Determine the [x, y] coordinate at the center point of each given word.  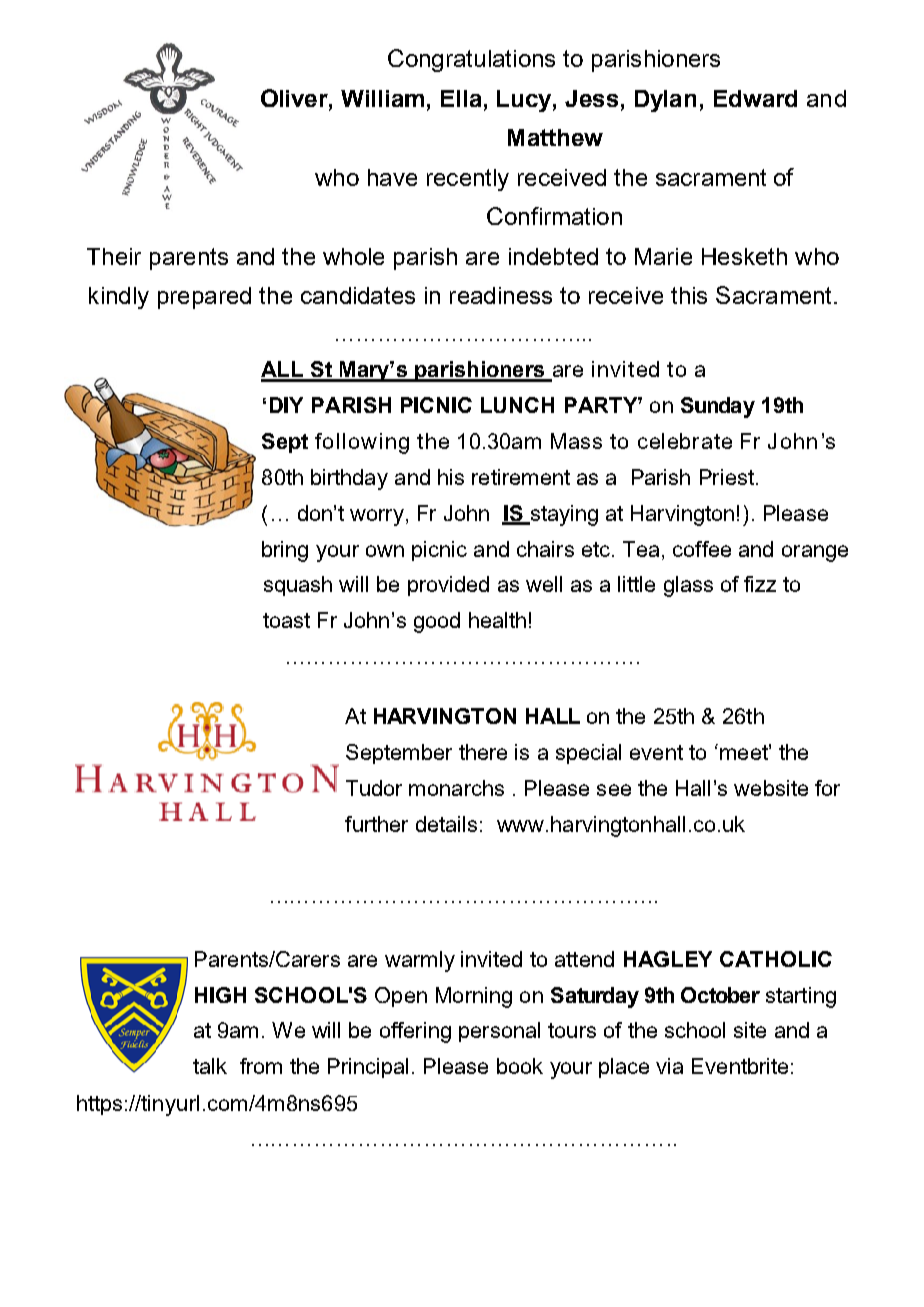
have [392, 177]
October [720, 995]
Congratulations [471, 60]
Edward [755, 98]
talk [210, 1066]
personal [499, 1032]
